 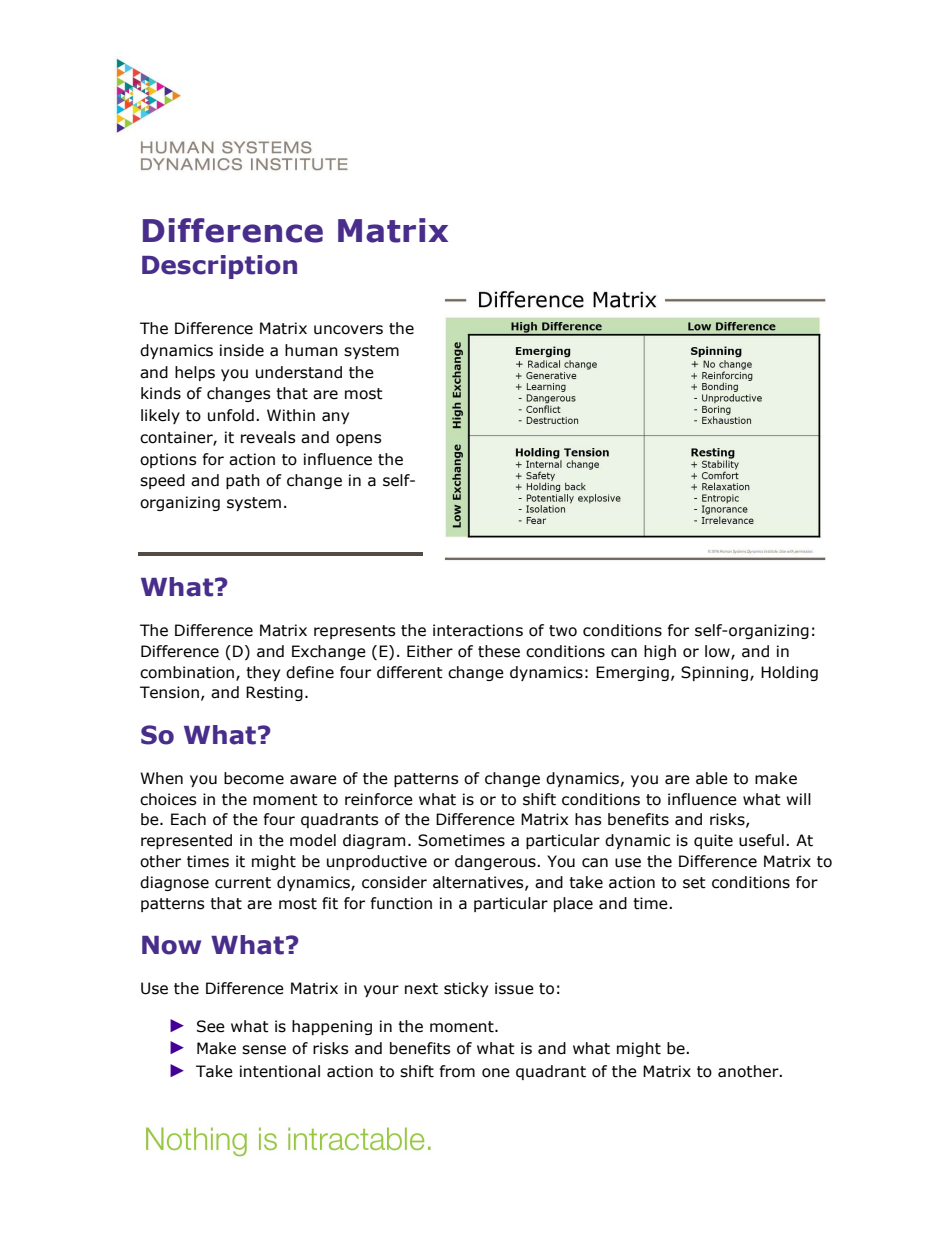 What do you see at coordinates (694, 883) in the screenshot?
I see `set` at bounding box center [694, 883].
